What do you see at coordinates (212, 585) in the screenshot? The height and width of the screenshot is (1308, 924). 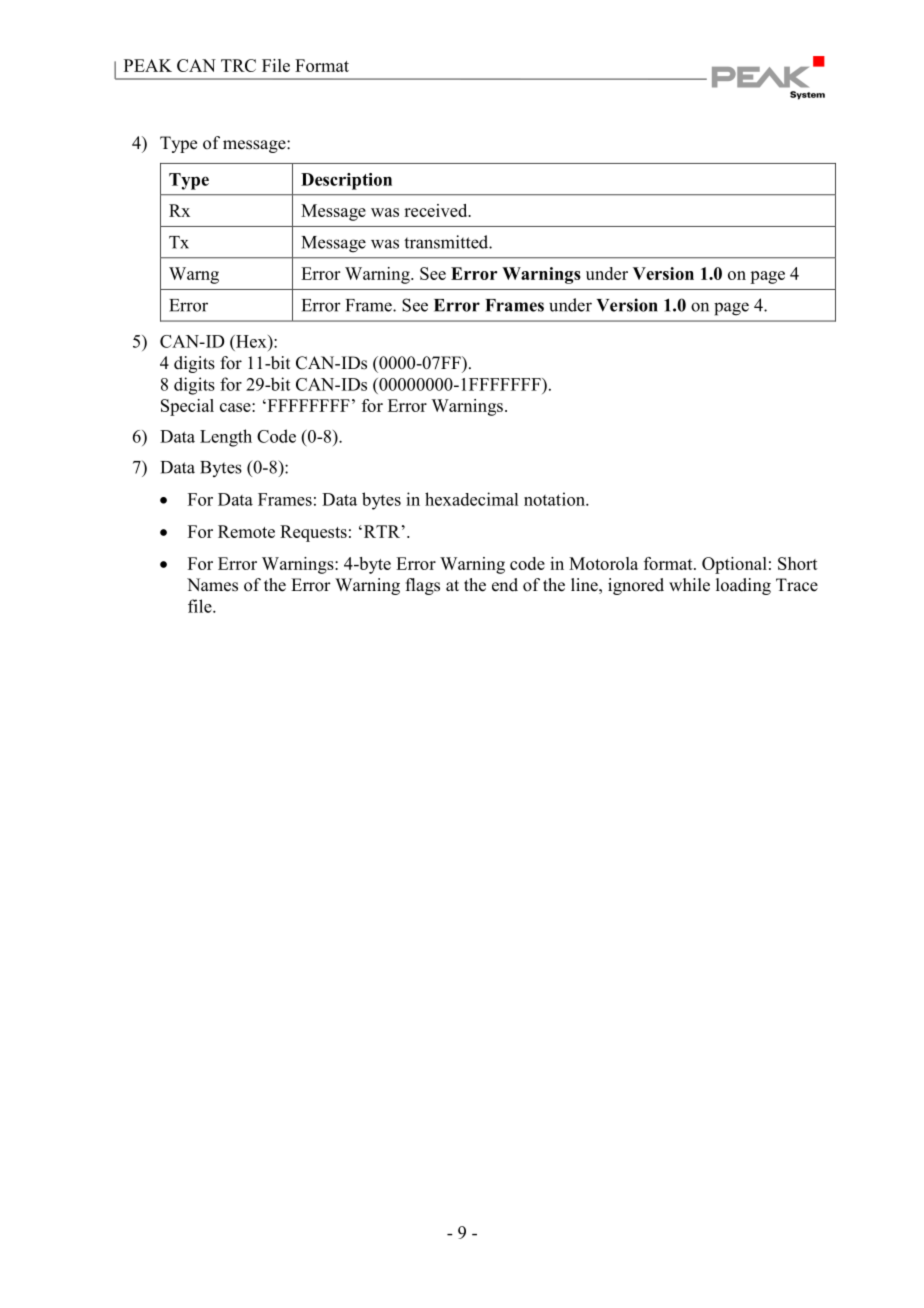 I see `Names` at bounding box center [212, 585].
